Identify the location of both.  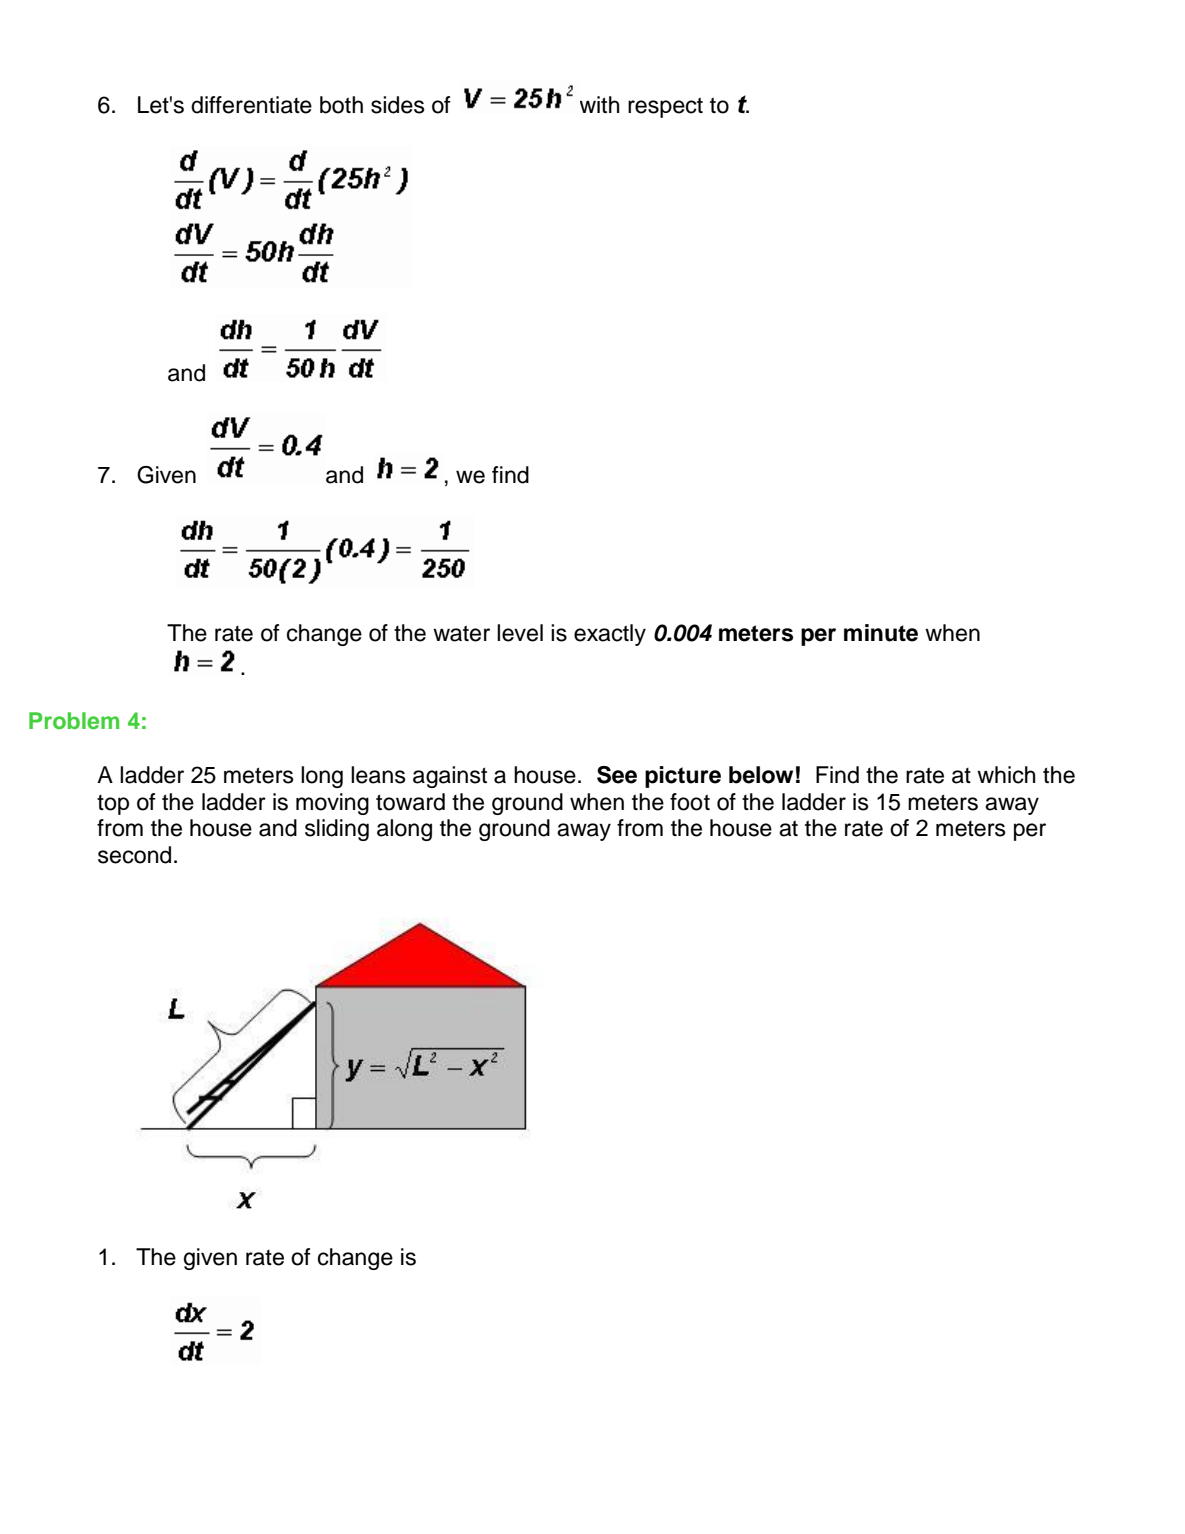
(341, 105).
